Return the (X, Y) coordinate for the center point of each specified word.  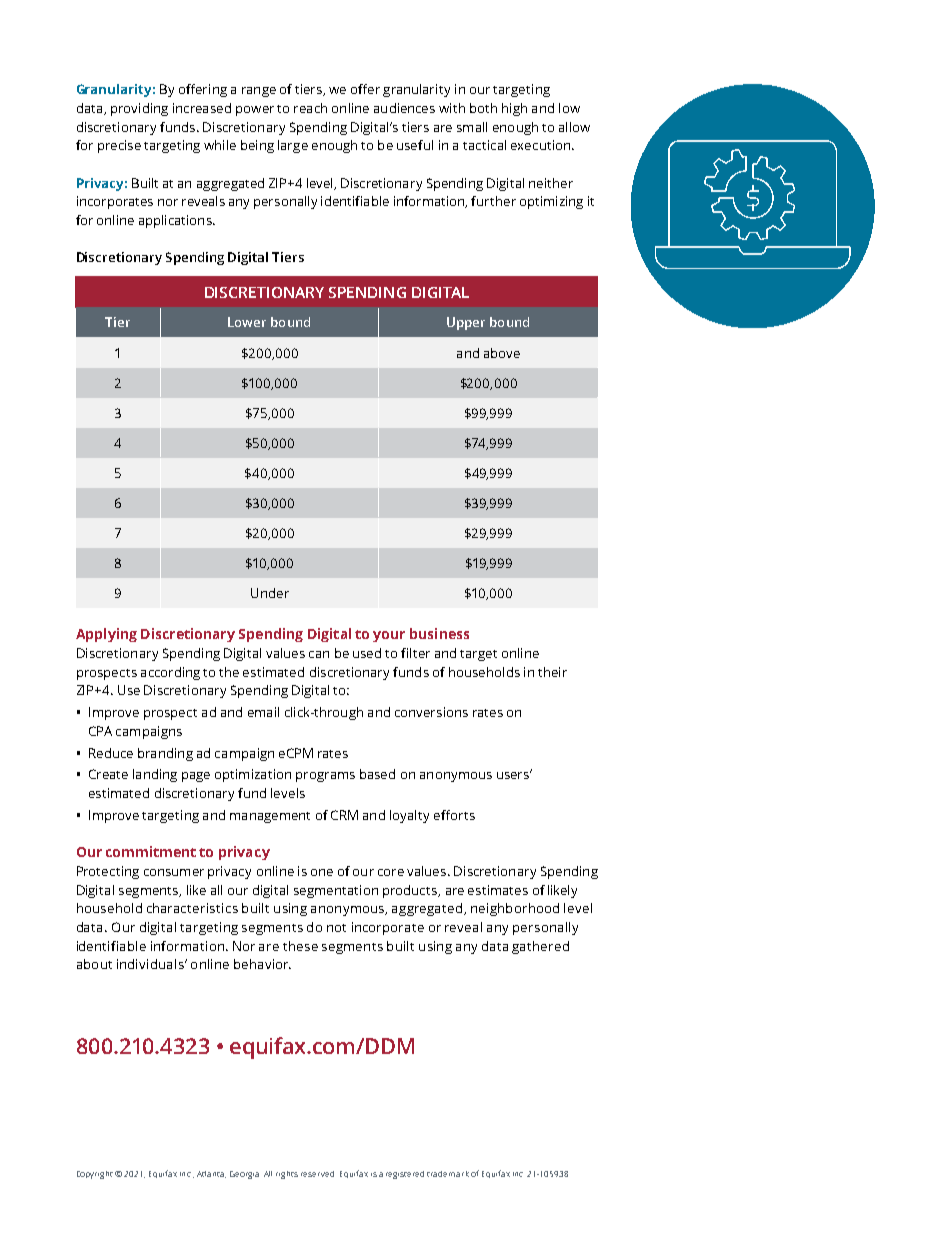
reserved (317, 1174)
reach (310, 108)
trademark (448, 1174)
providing (139, 109)
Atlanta (211, 1174)
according (170, 673)
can (319, 654)
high (514, 109)
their (552, 672)
